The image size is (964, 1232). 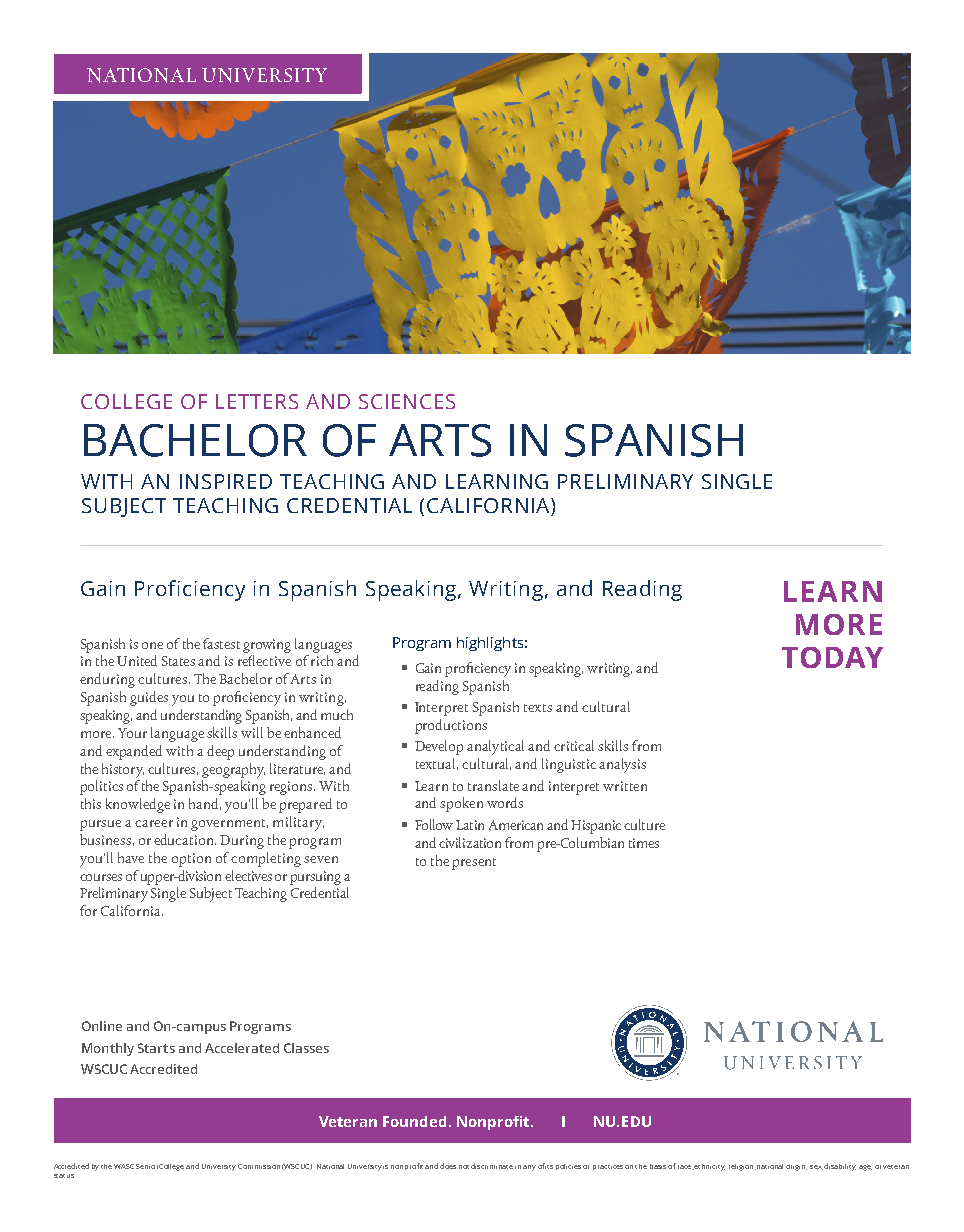 I want to click on have, so click(x=131, y=857).
